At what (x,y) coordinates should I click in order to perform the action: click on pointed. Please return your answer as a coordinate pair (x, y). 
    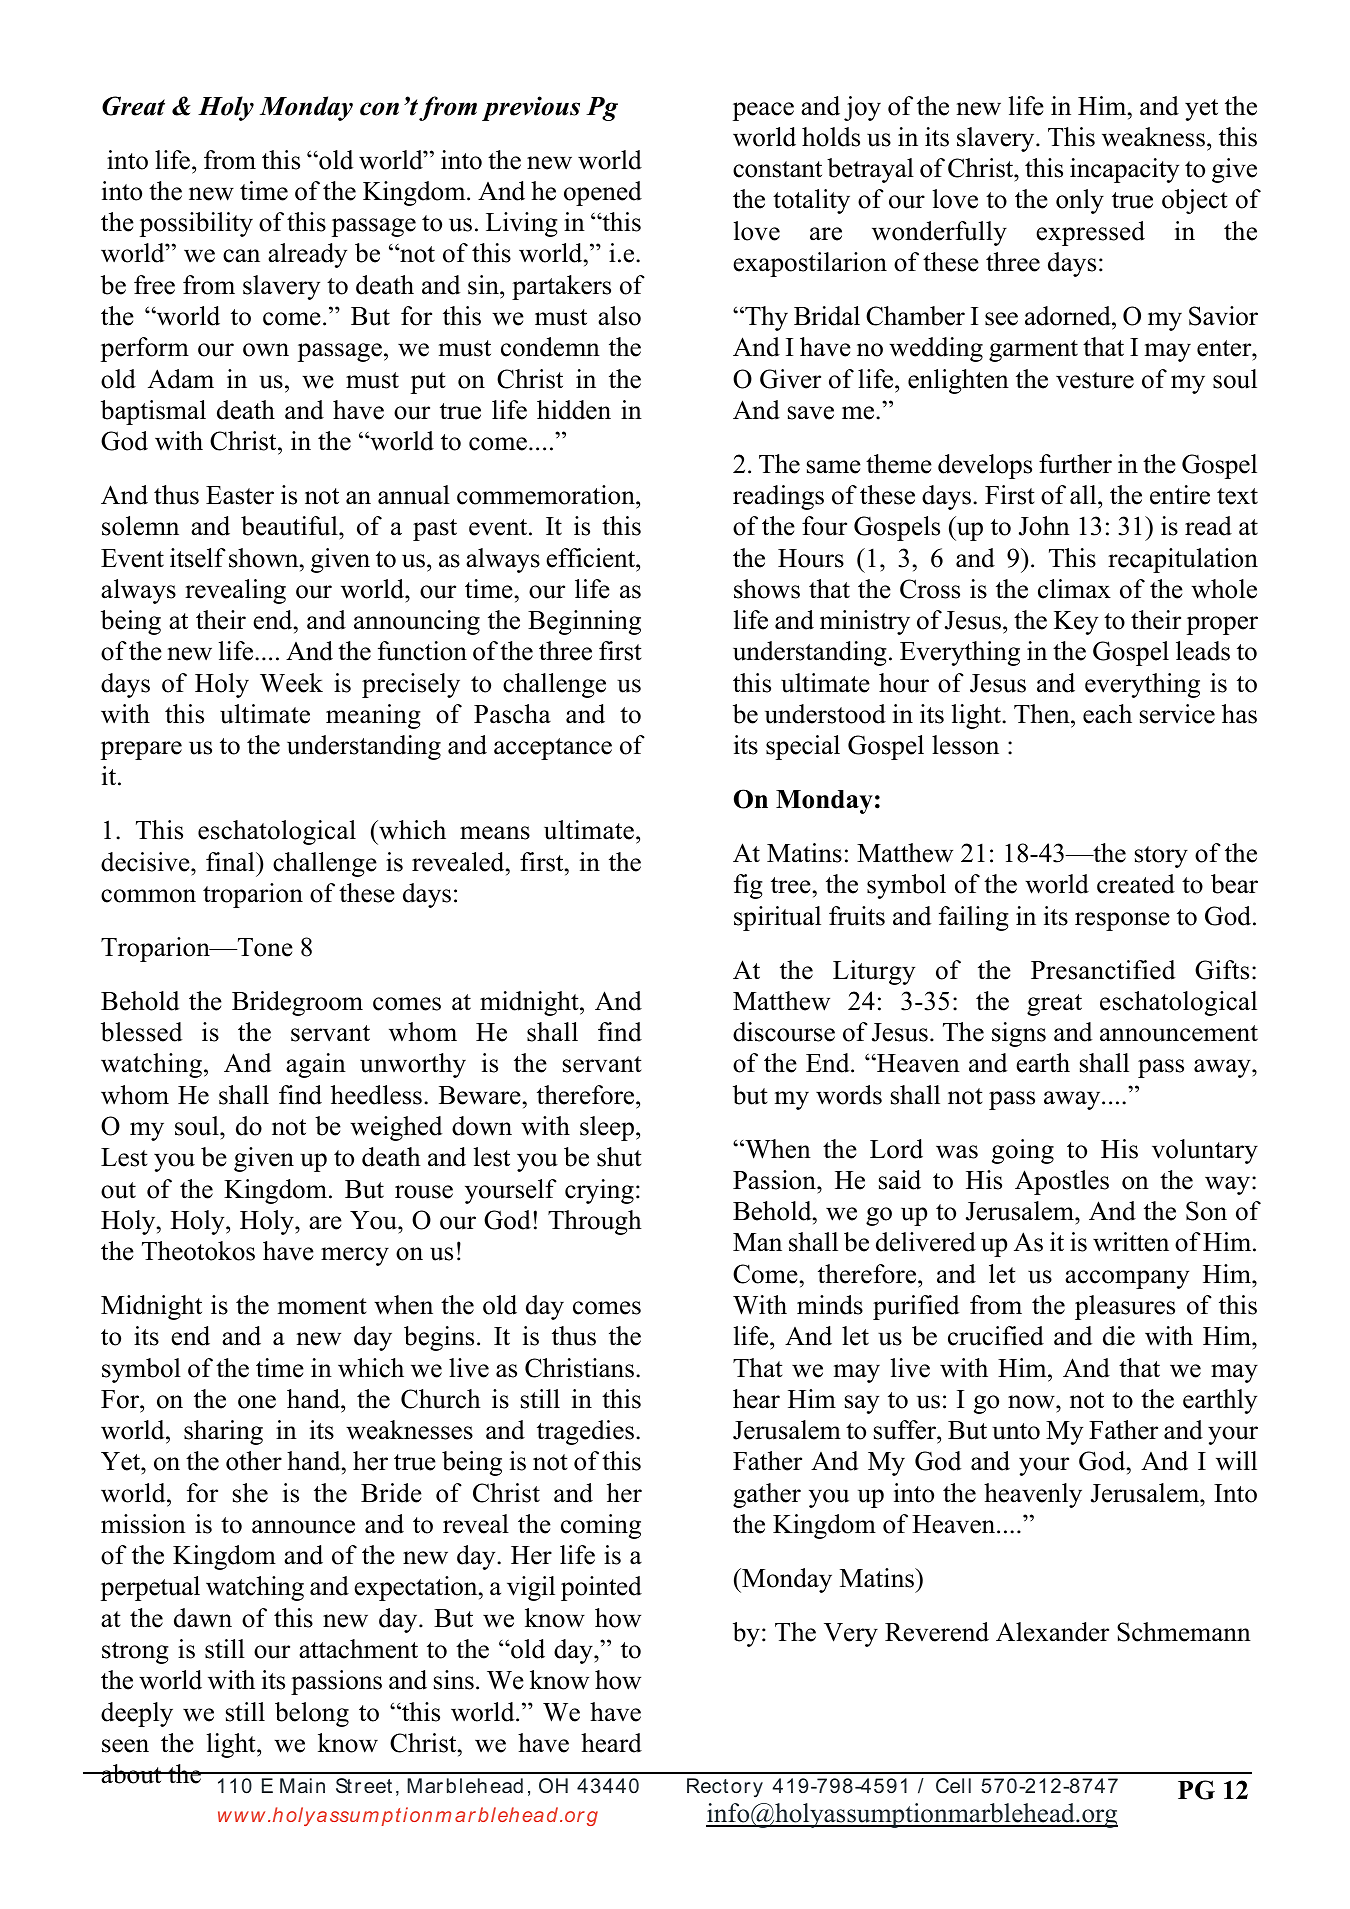
    Looking at the image, I should click on (601, 1588).
